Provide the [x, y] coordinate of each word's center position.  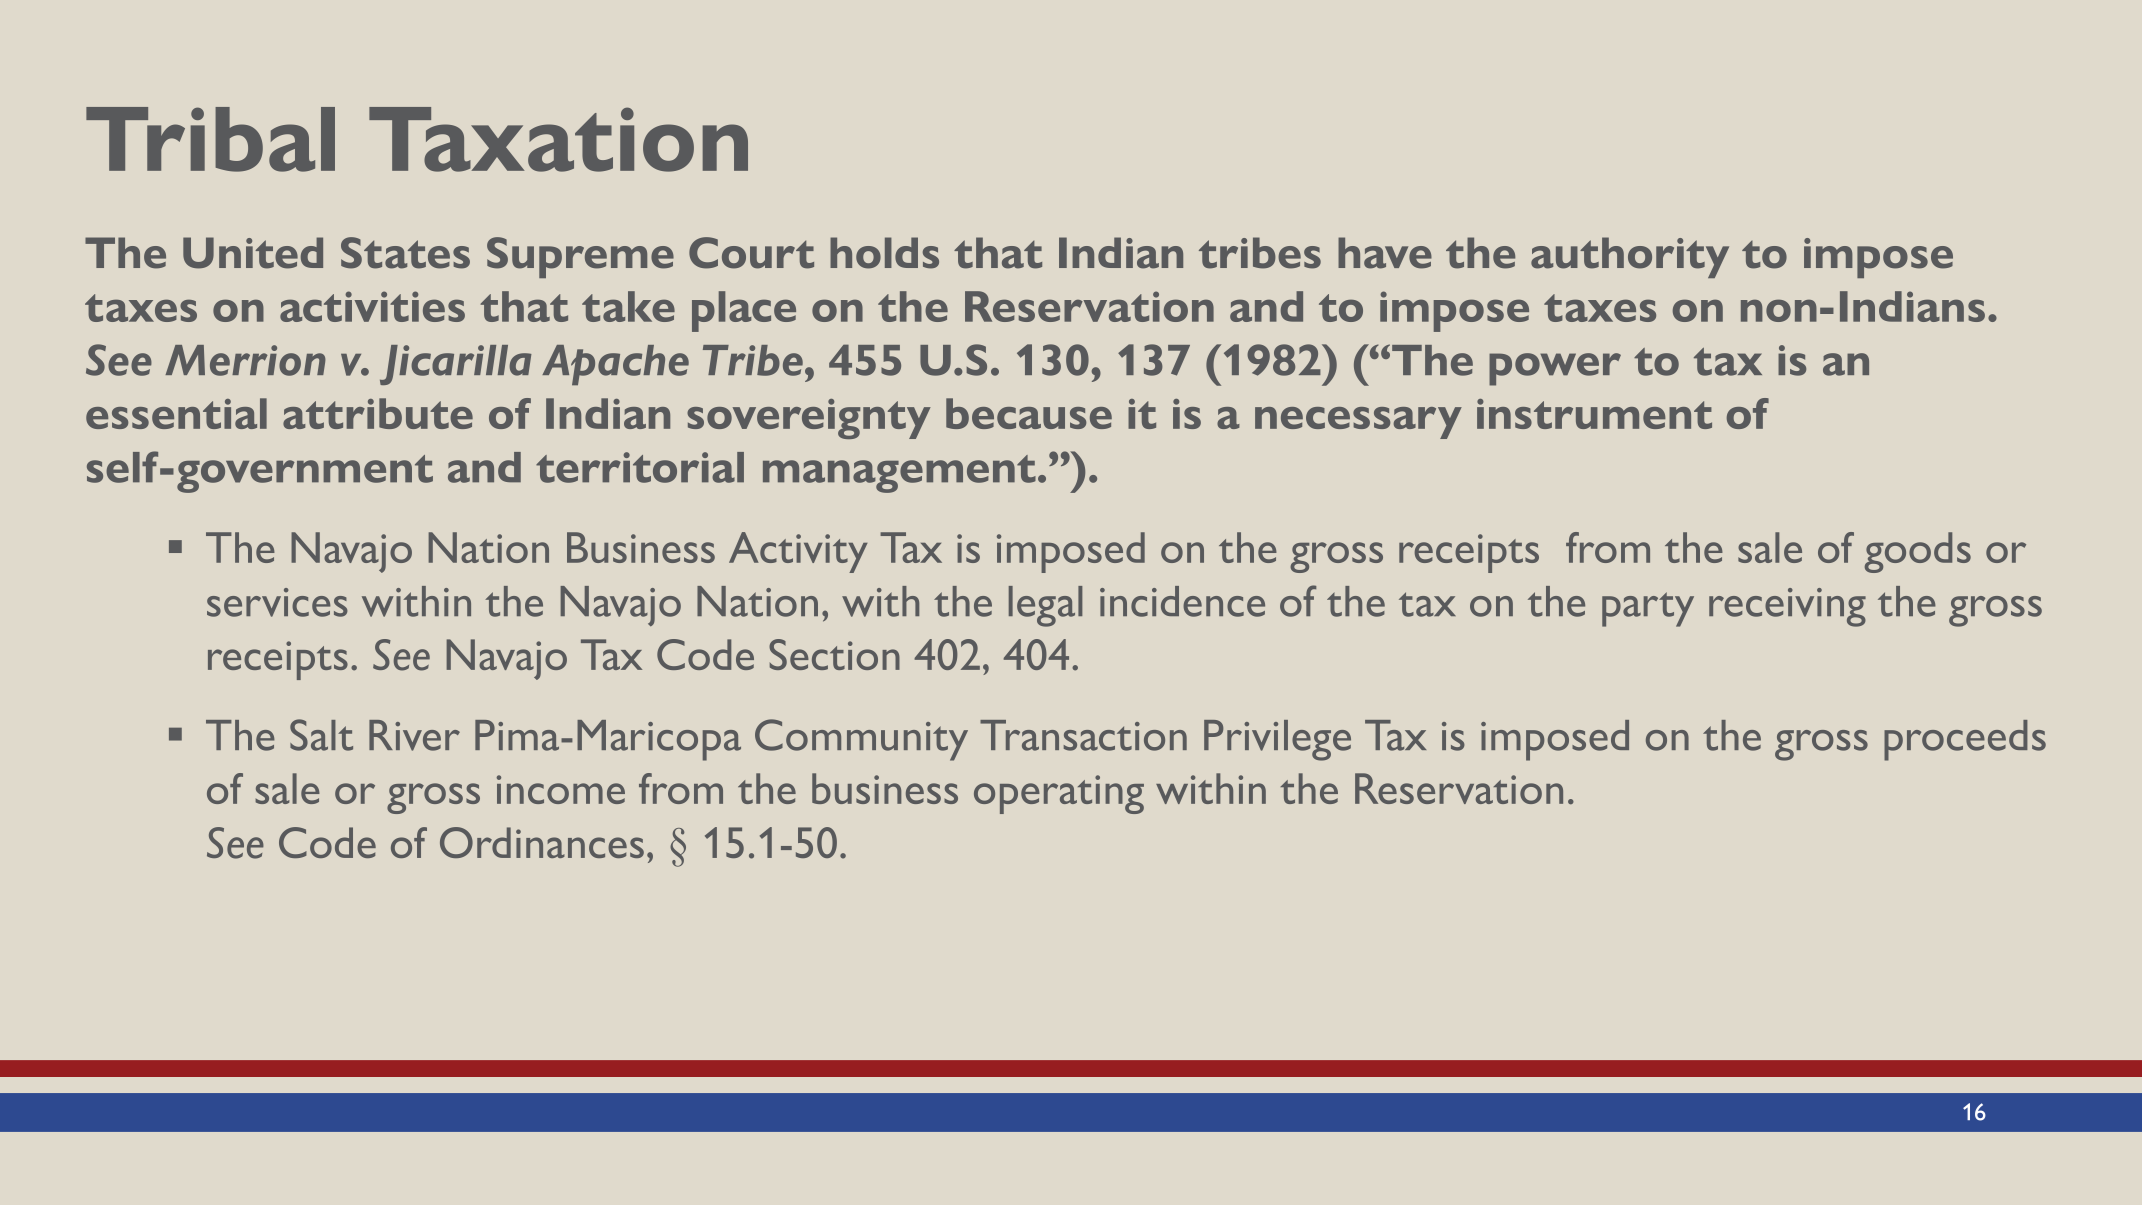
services [277, 602]
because [1029, 413]
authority [1630, 257]
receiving [1787, 607]
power [1555, 369]
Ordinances [542, 842]
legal [1045, 606]
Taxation [558, 139]
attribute [378, 413]
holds [884, 253]
